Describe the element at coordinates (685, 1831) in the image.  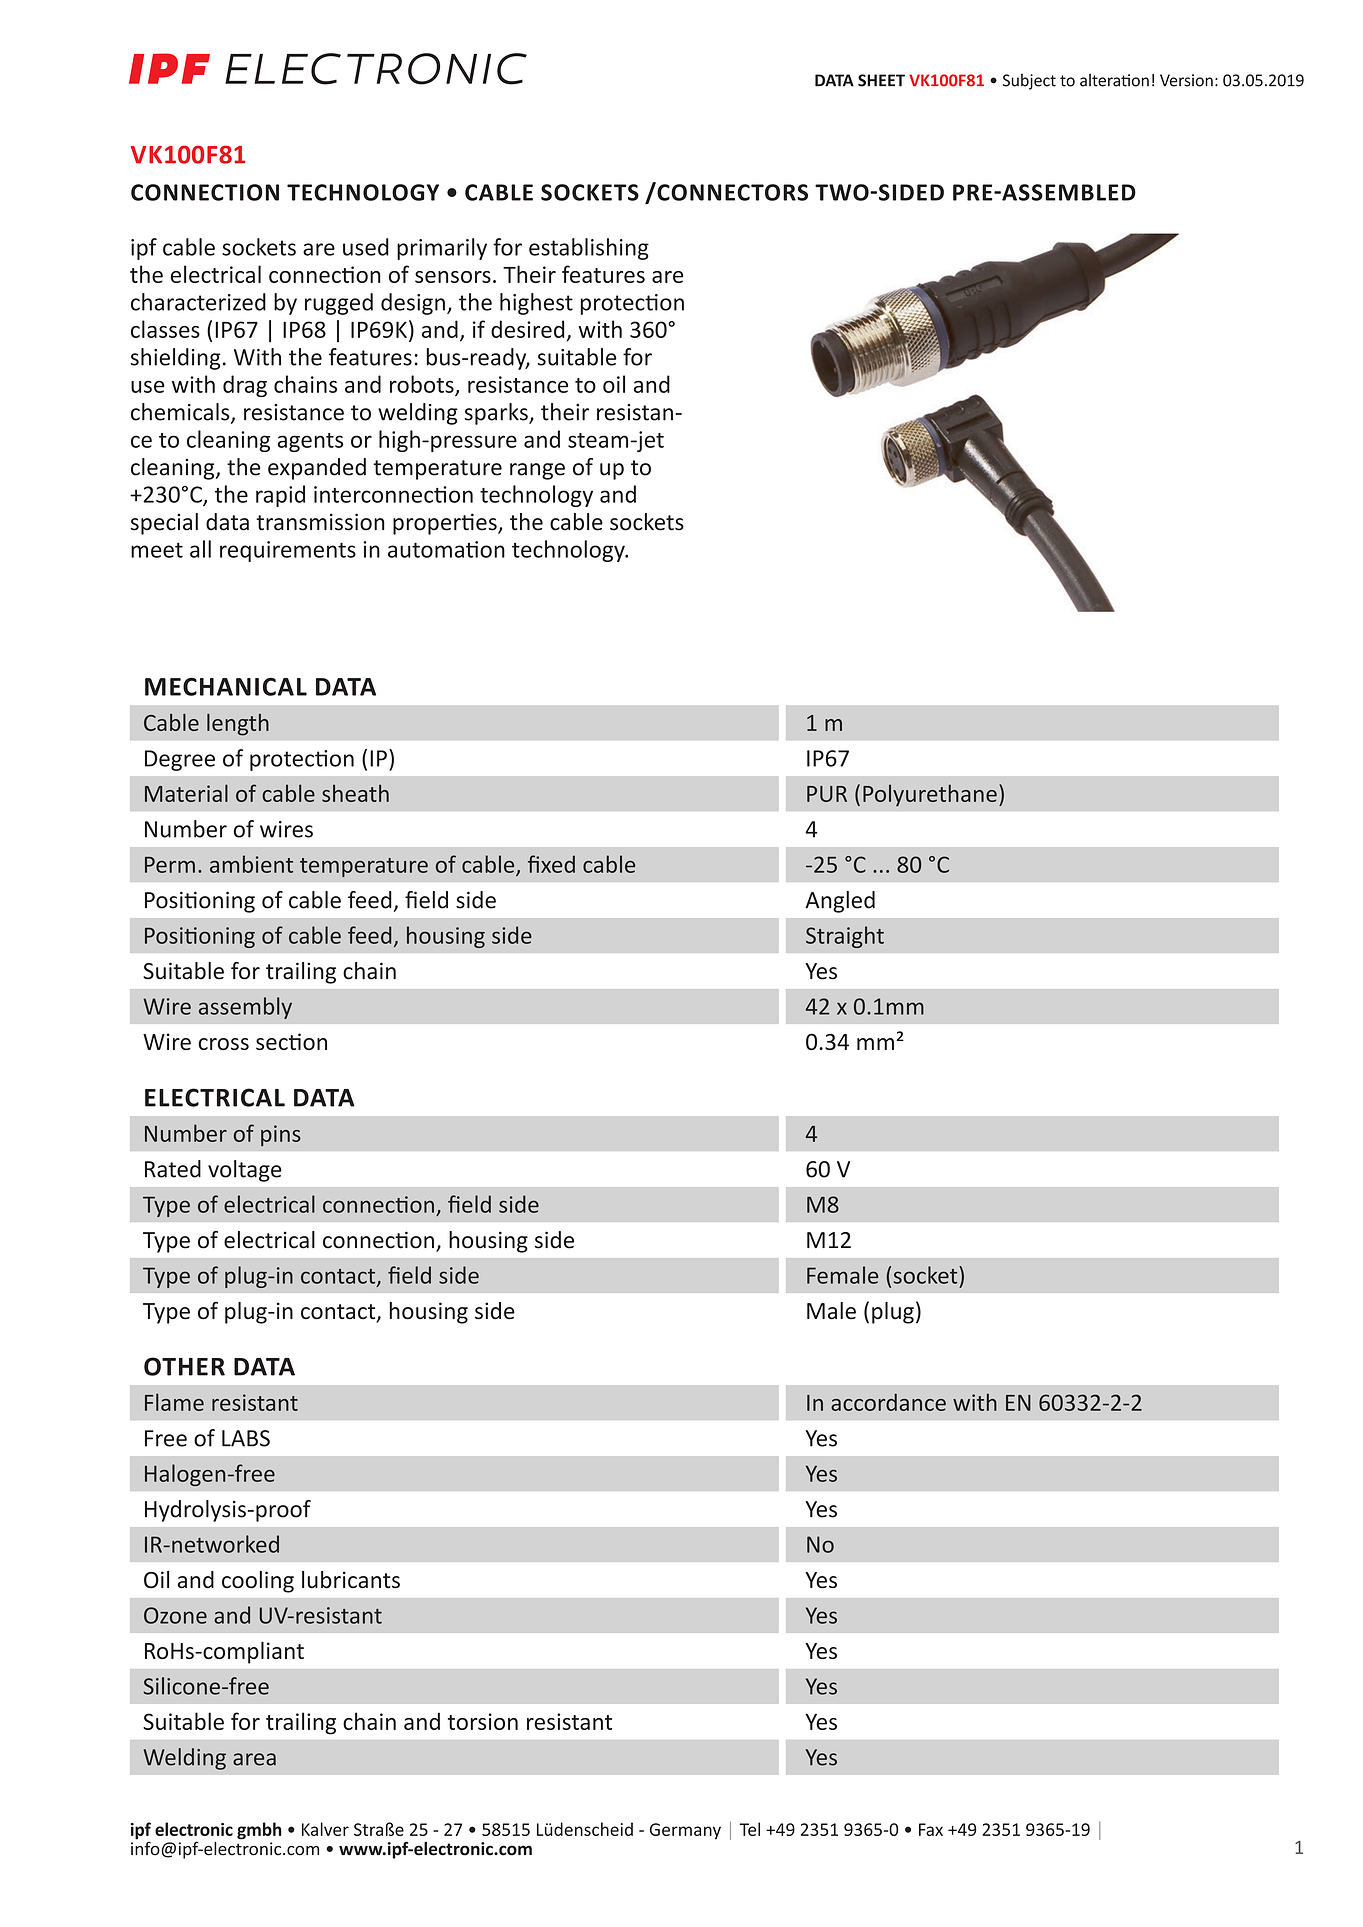
I see `Germany` at that location.
